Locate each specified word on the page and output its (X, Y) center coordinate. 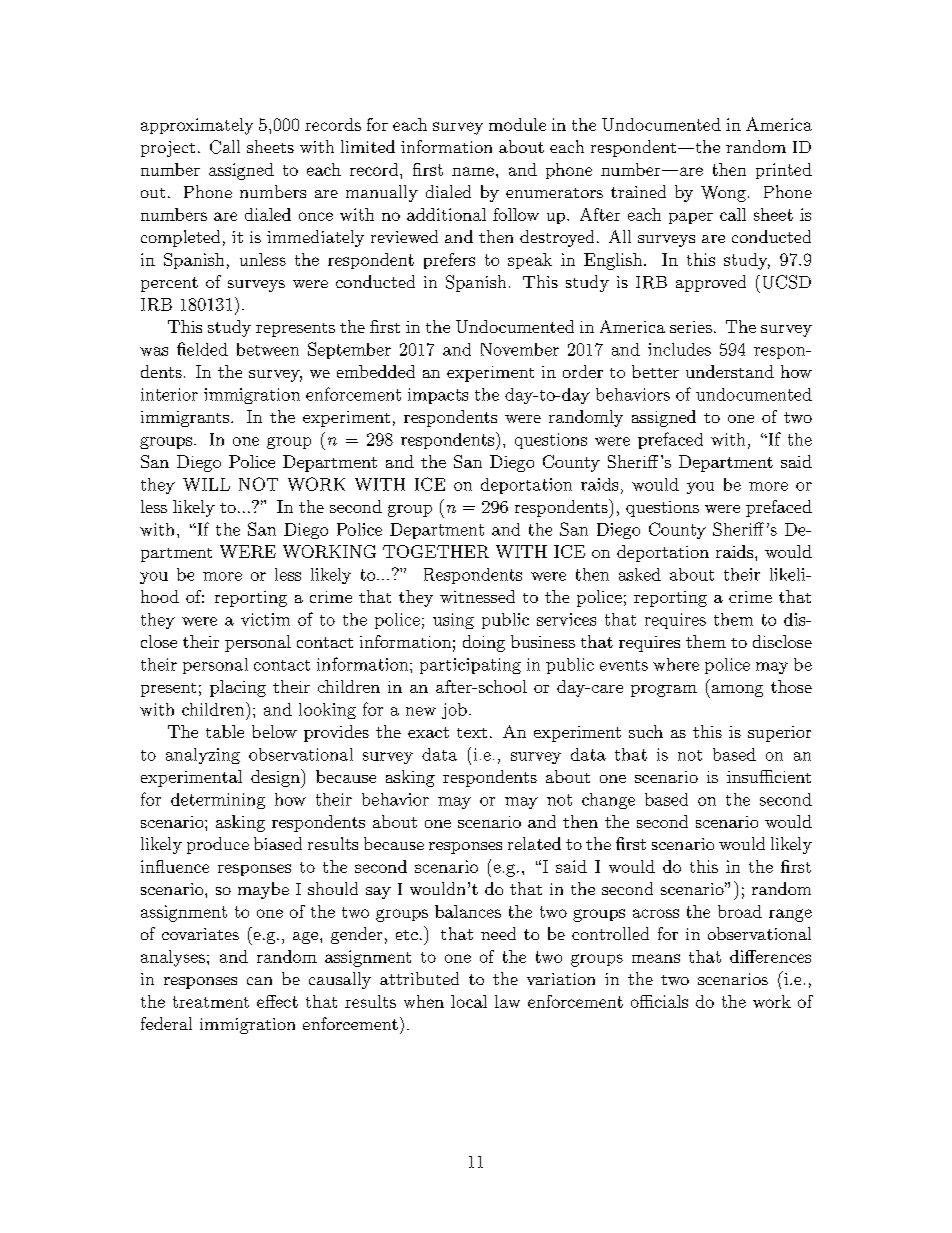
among (736, 691)
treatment (211, 1002)
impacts (438, 396)
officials (659, 1001)
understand (730, 371)
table (225, 731)
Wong (723, 194)
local (469, 1001)
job (454, 711)
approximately (197, 126)
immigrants (185, 419)
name (473, 171)
